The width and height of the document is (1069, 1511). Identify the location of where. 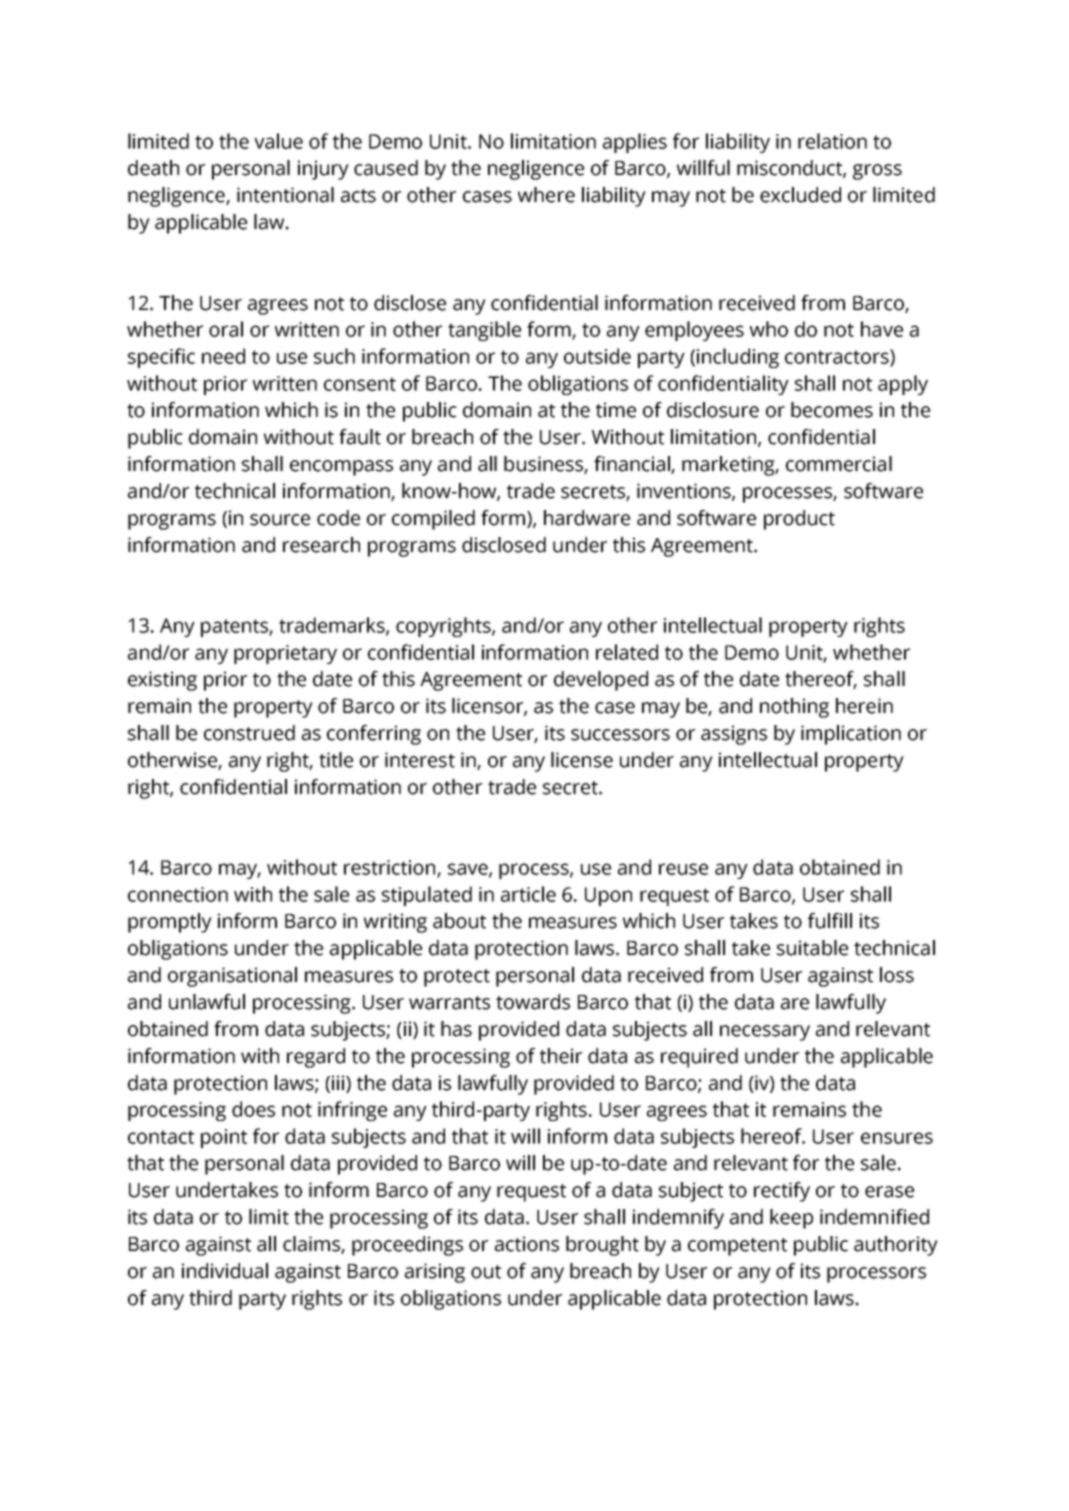
(546, 195).
